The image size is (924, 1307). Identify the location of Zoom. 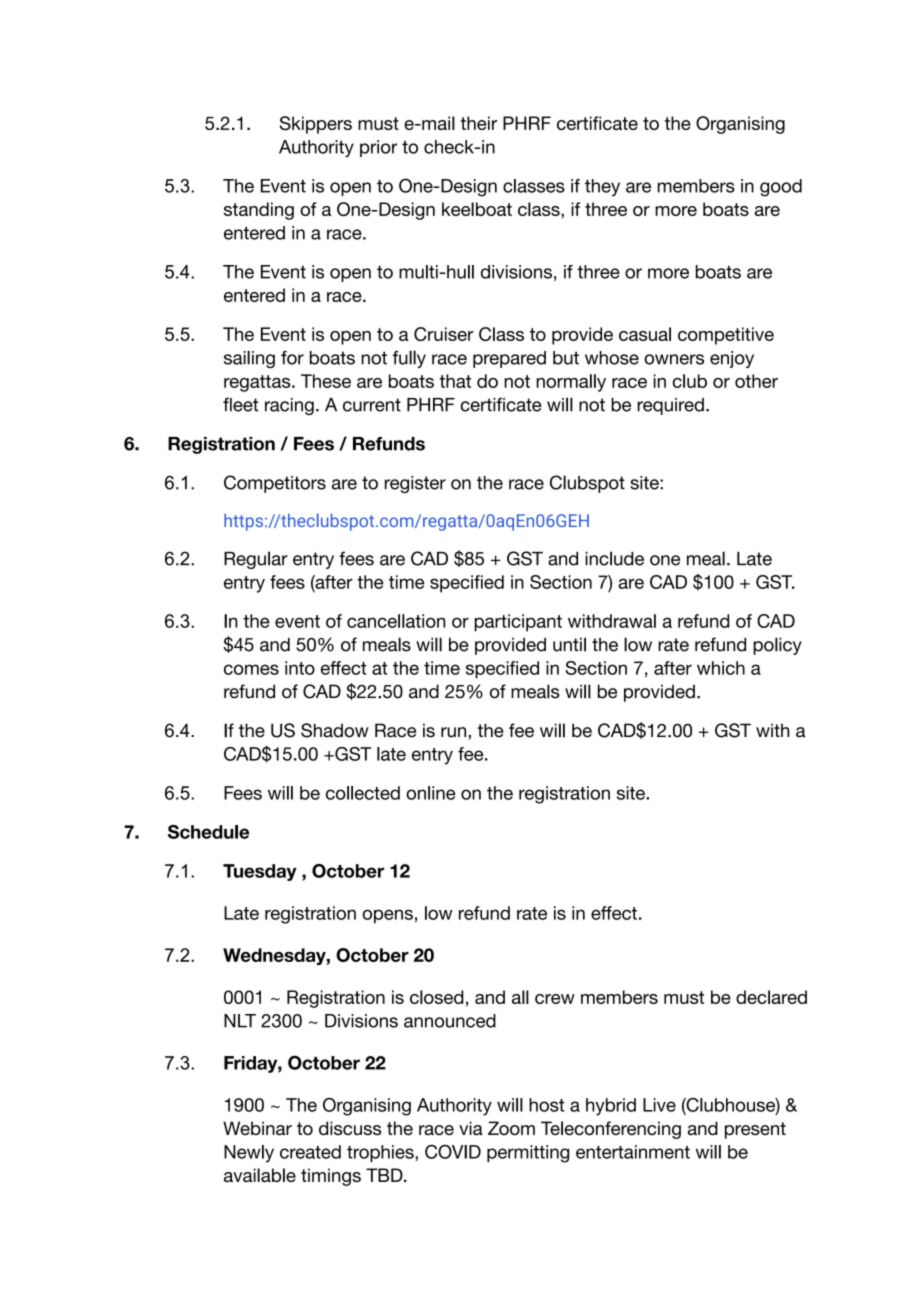
(511, 1128).
